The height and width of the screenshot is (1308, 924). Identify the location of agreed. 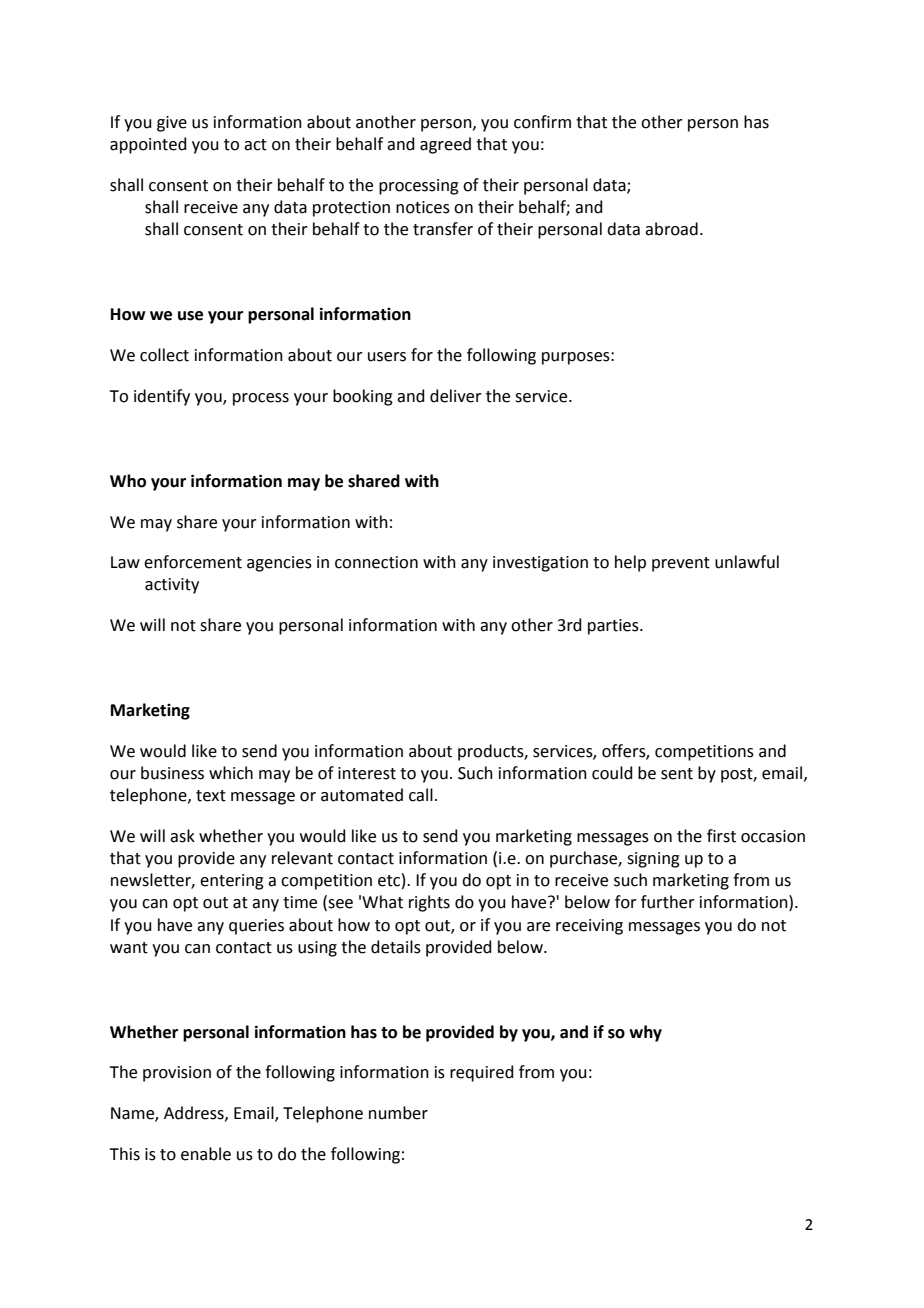
(445, 145).
